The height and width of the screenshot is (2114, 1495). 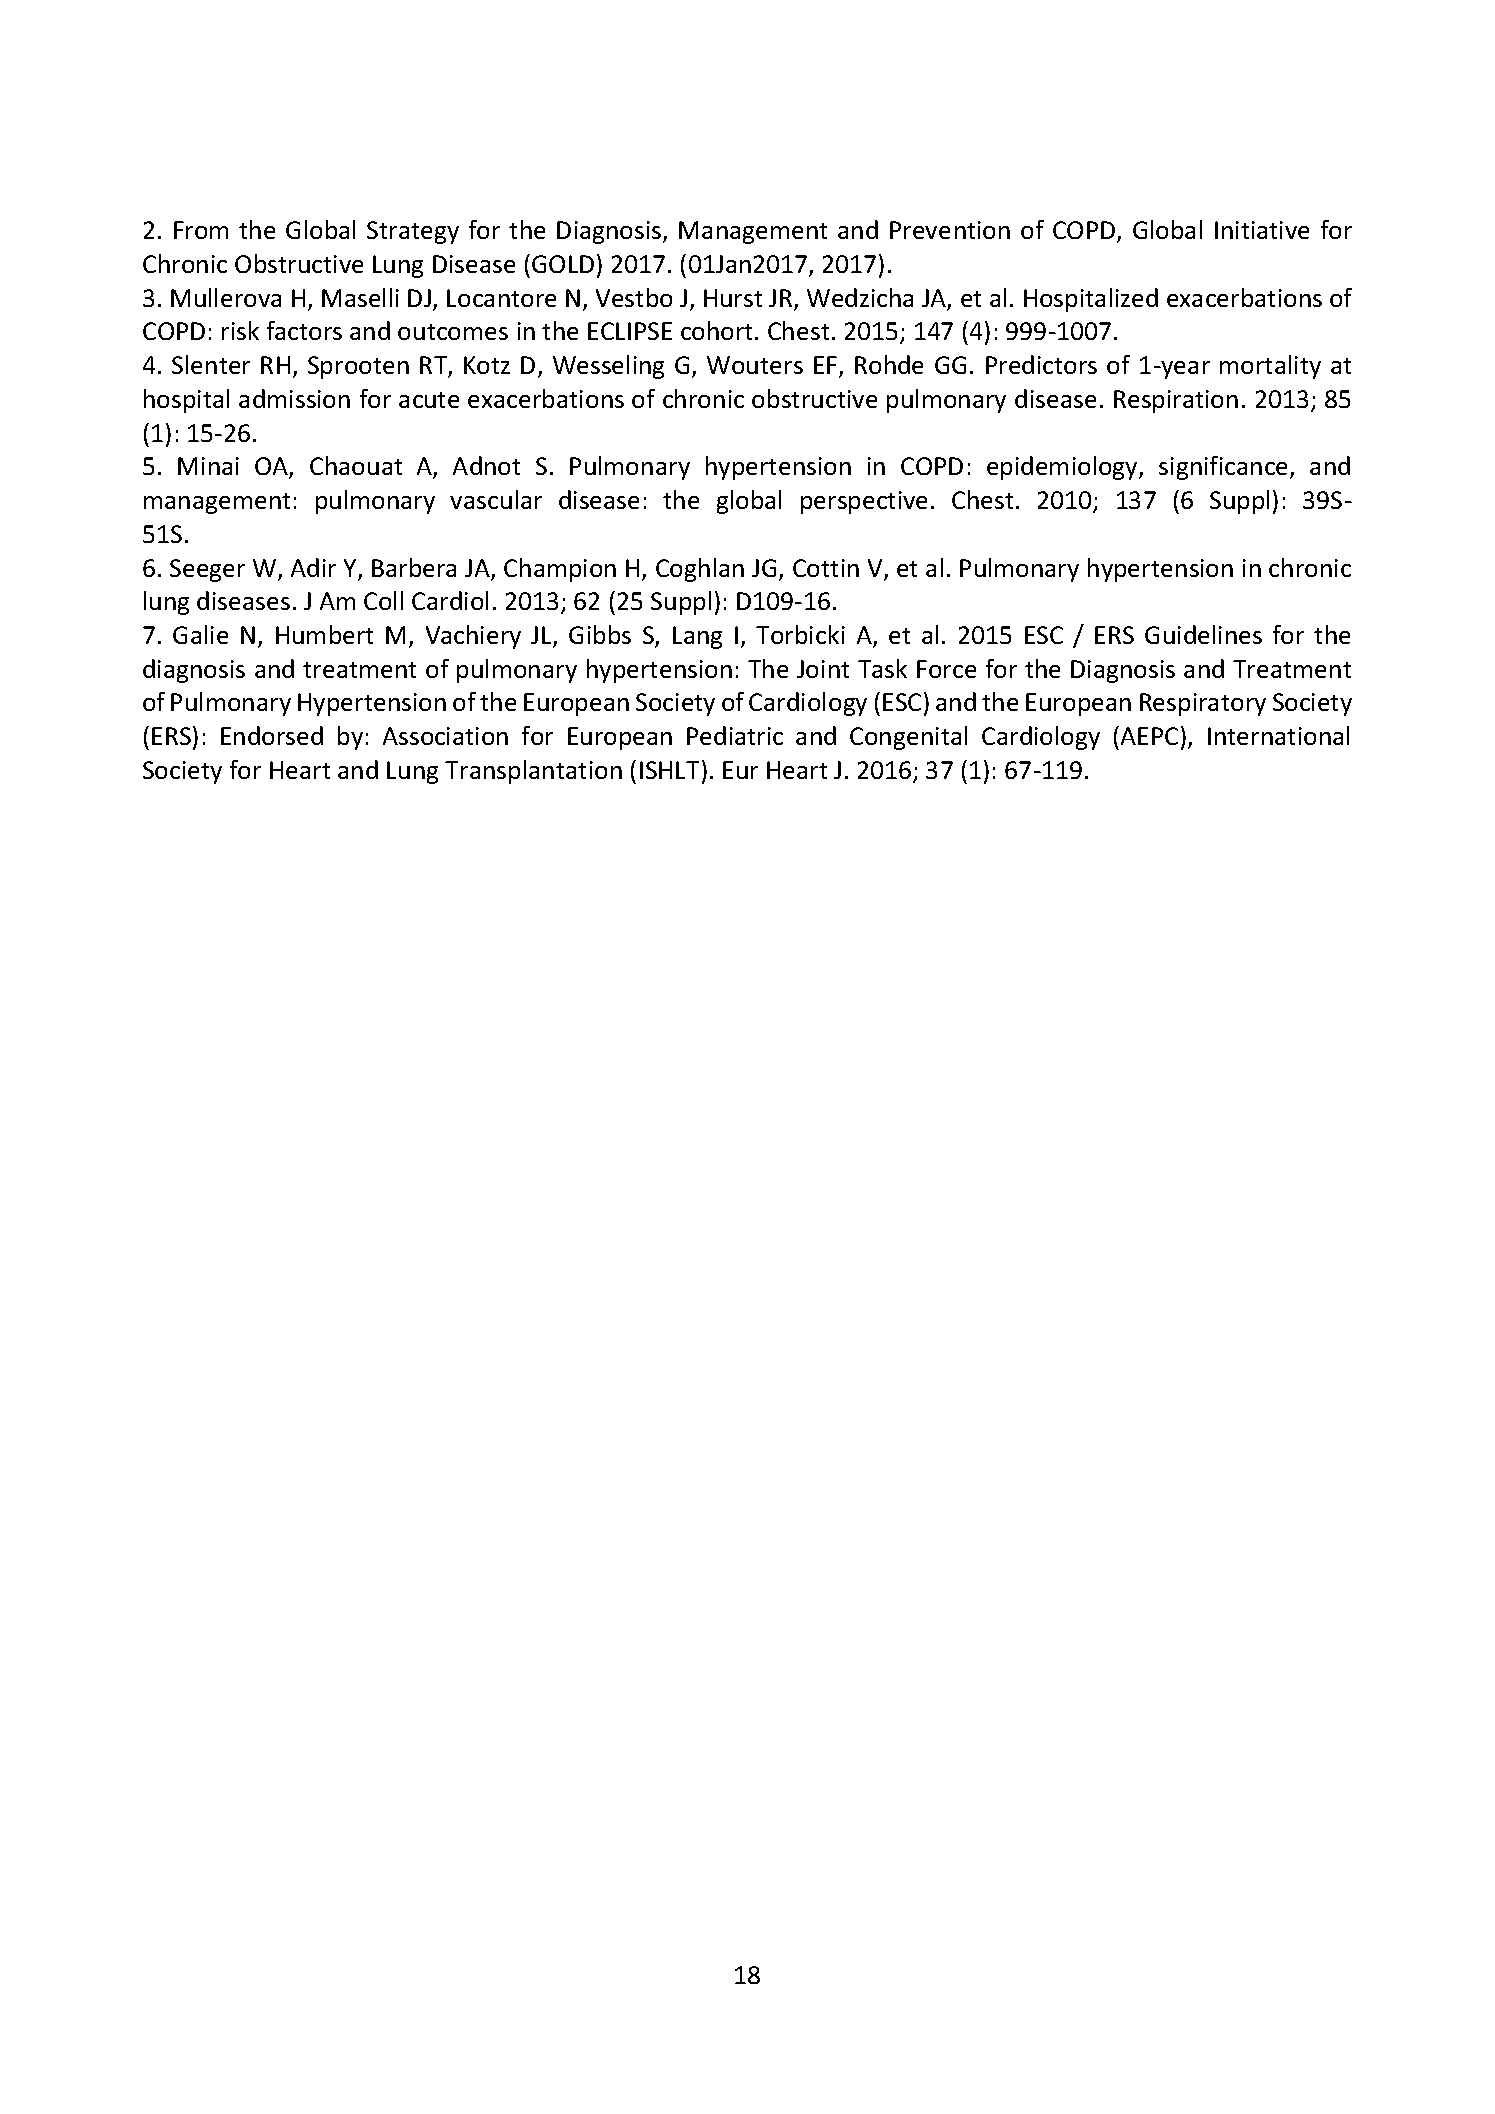 I want to click on Pediatric, so click(x=735, y=735).
